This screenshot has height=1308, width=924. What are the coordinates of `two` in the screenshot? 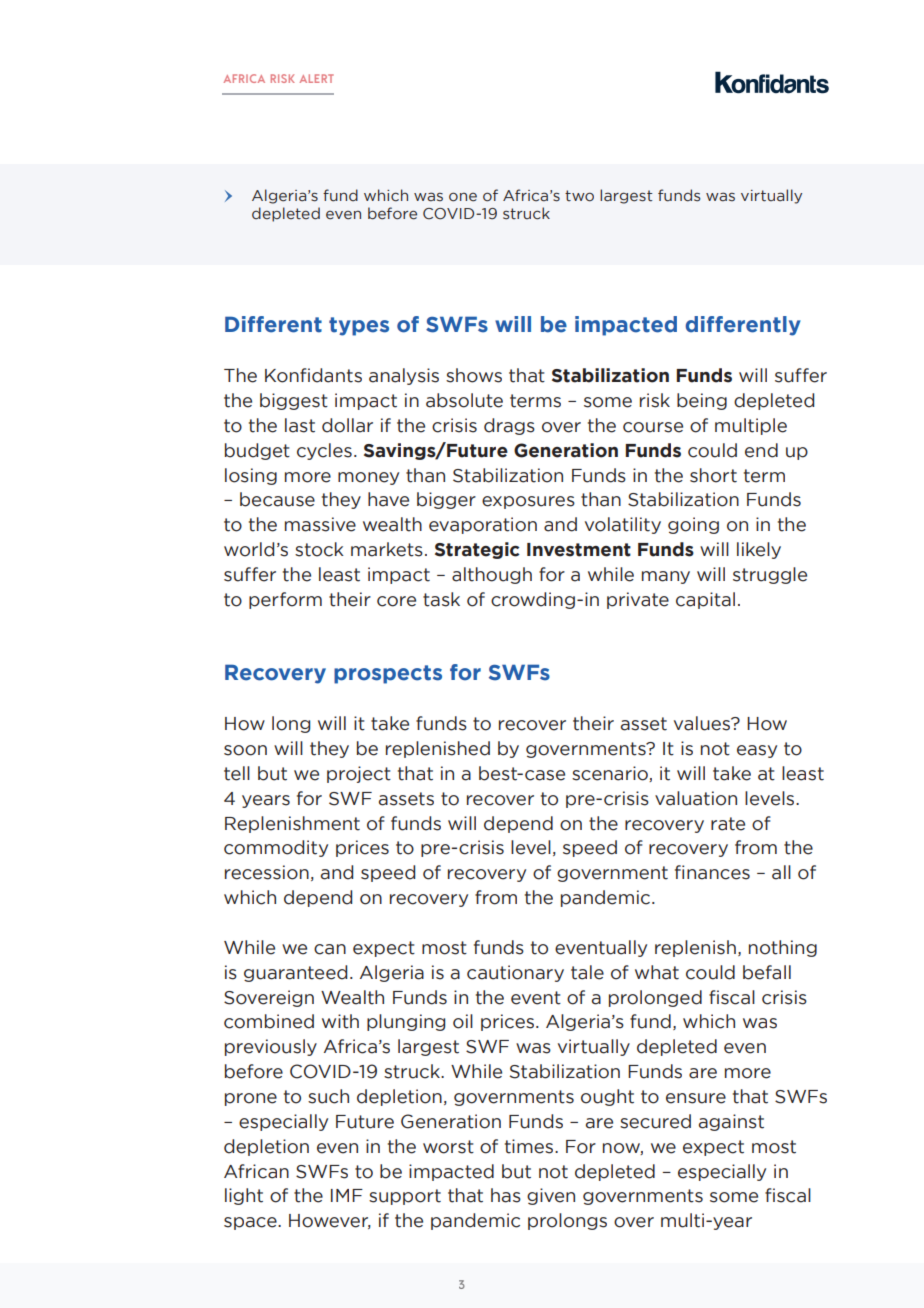 It's located at (579, 196).
